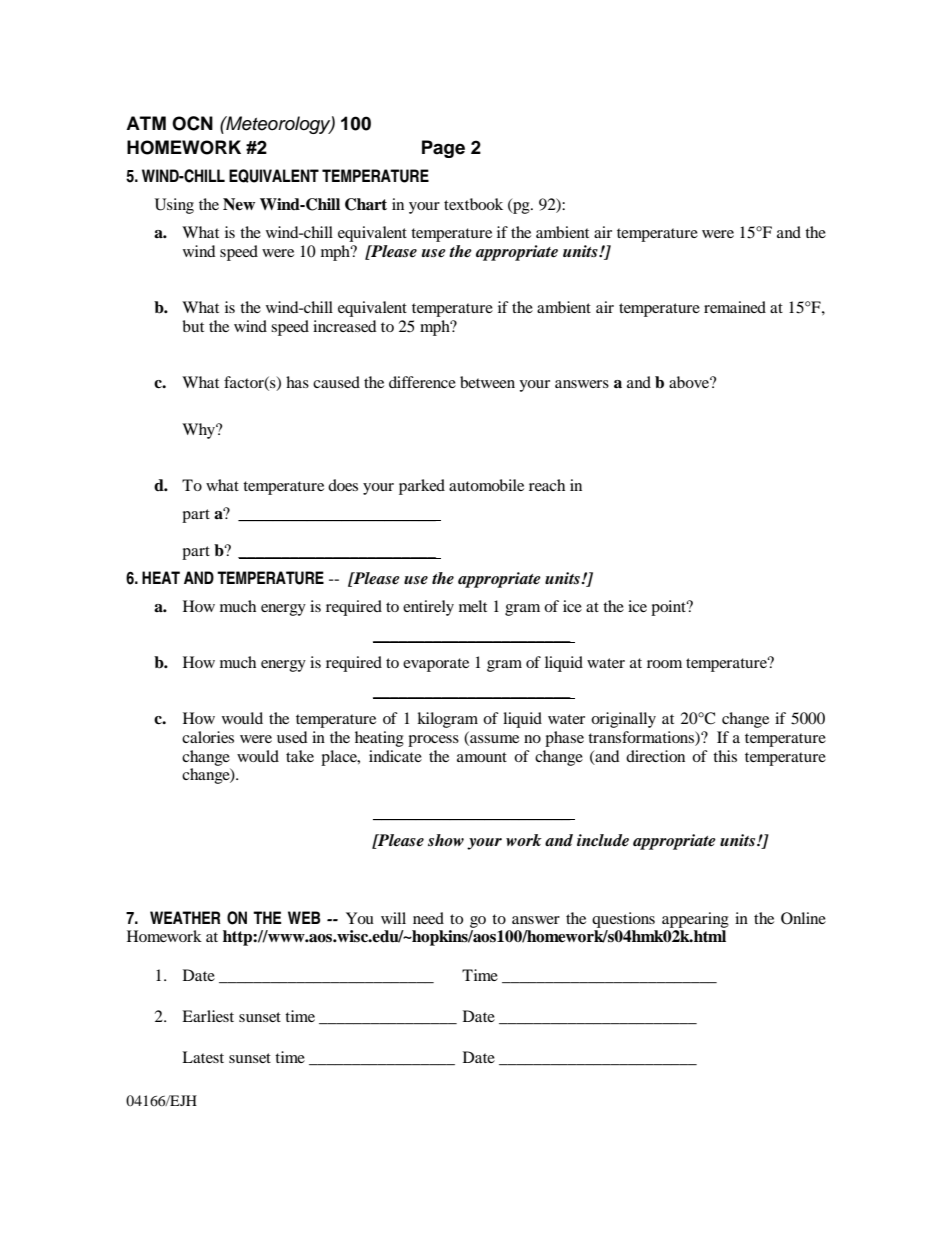 Image resolution: width=952 pixels, height=1233 pixels. Describe the element at coordinates (343, 485) in the page. I see `does` at that location.
